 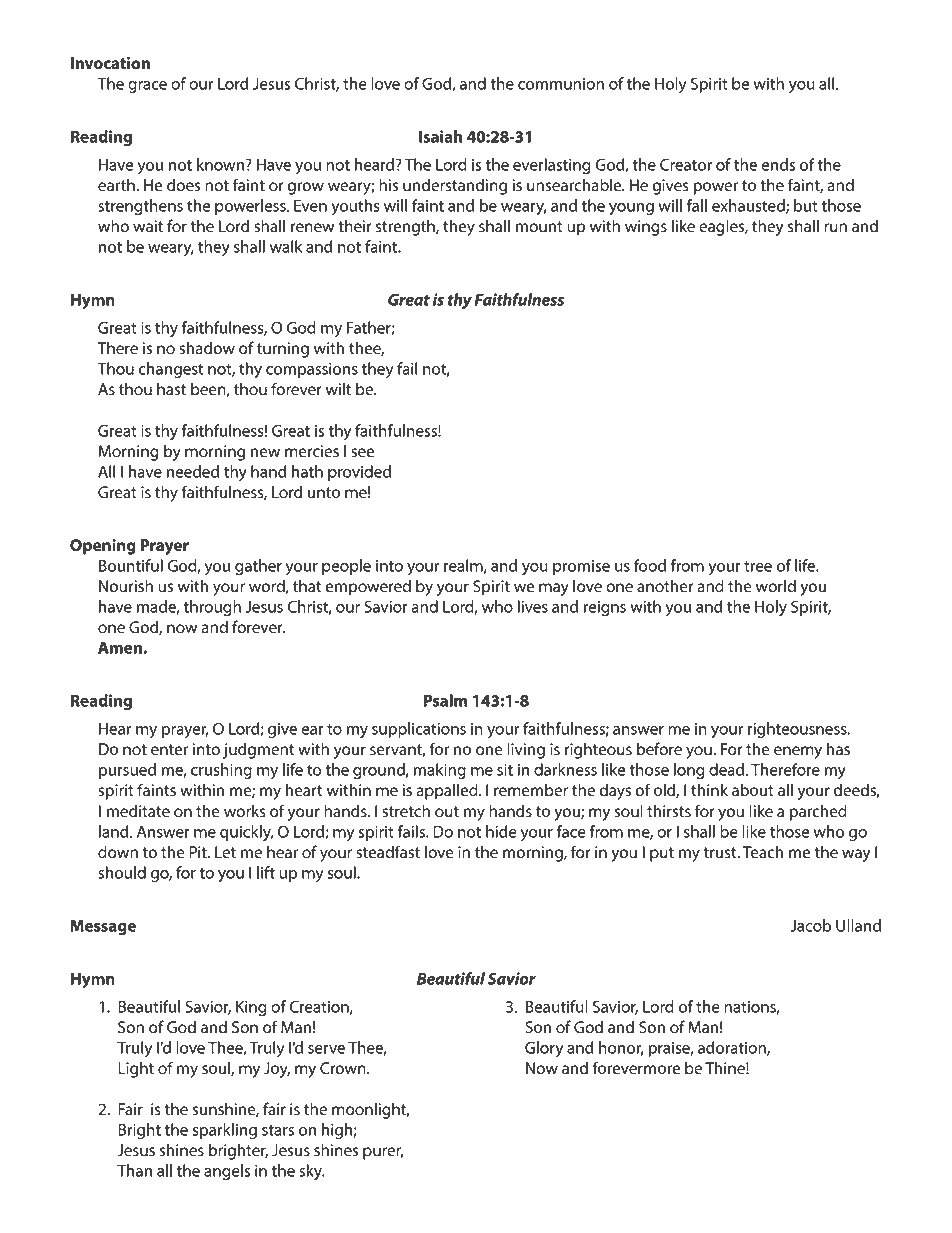 I want to click on grace, so click(x=147, y=87).
